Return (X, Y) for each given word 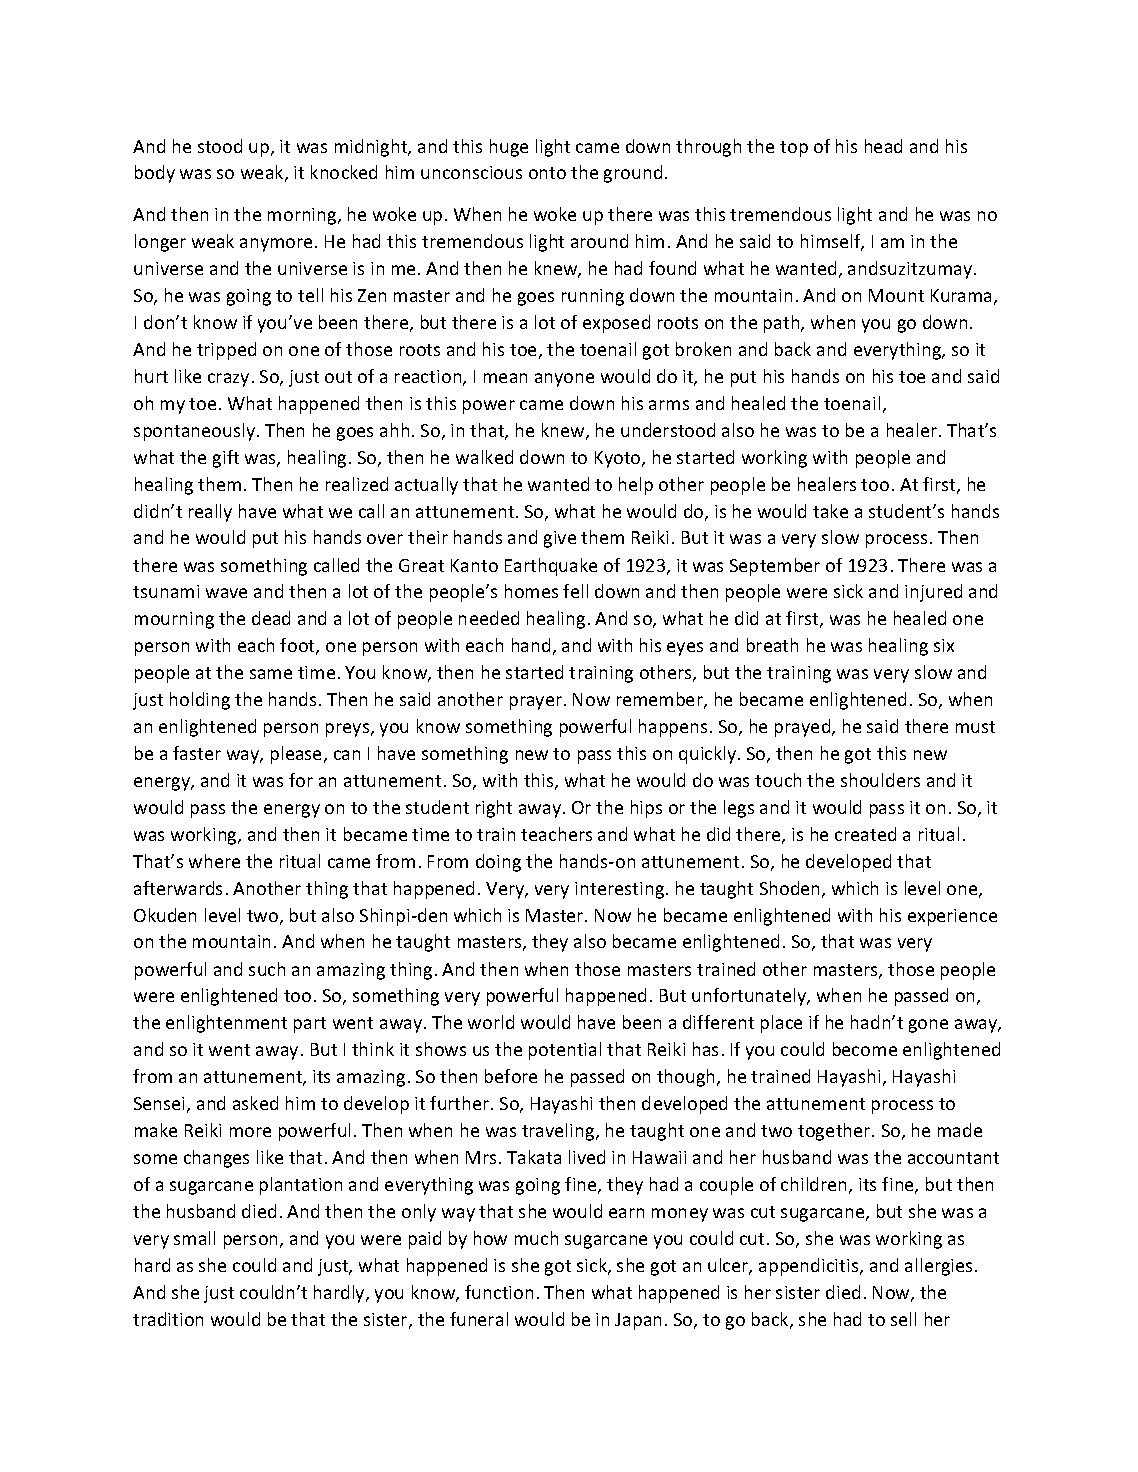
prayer (536, 703)
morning (303, 216)
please (298, 755)
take (830, 511)
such (267, 969)
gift (226, 459)
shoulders (880, 780)
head (883, 146)
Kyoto (619, 459)
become (865, 1049)
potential (565, 1051)
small (194, 1238)
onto (547, 173)
